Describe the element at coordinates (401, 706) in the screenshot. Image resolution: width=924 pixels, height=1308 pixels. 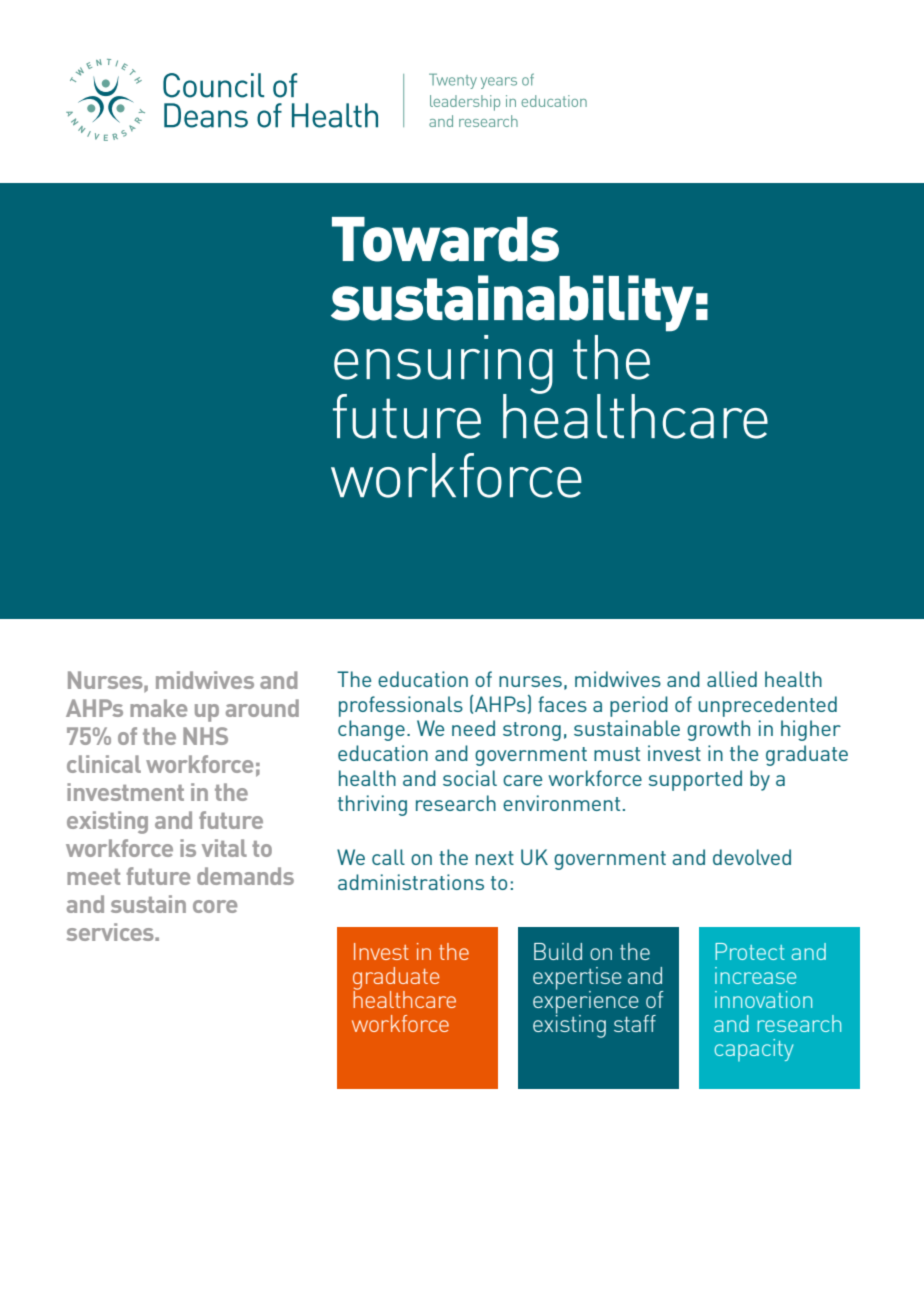
I see `professionals` at that location.
